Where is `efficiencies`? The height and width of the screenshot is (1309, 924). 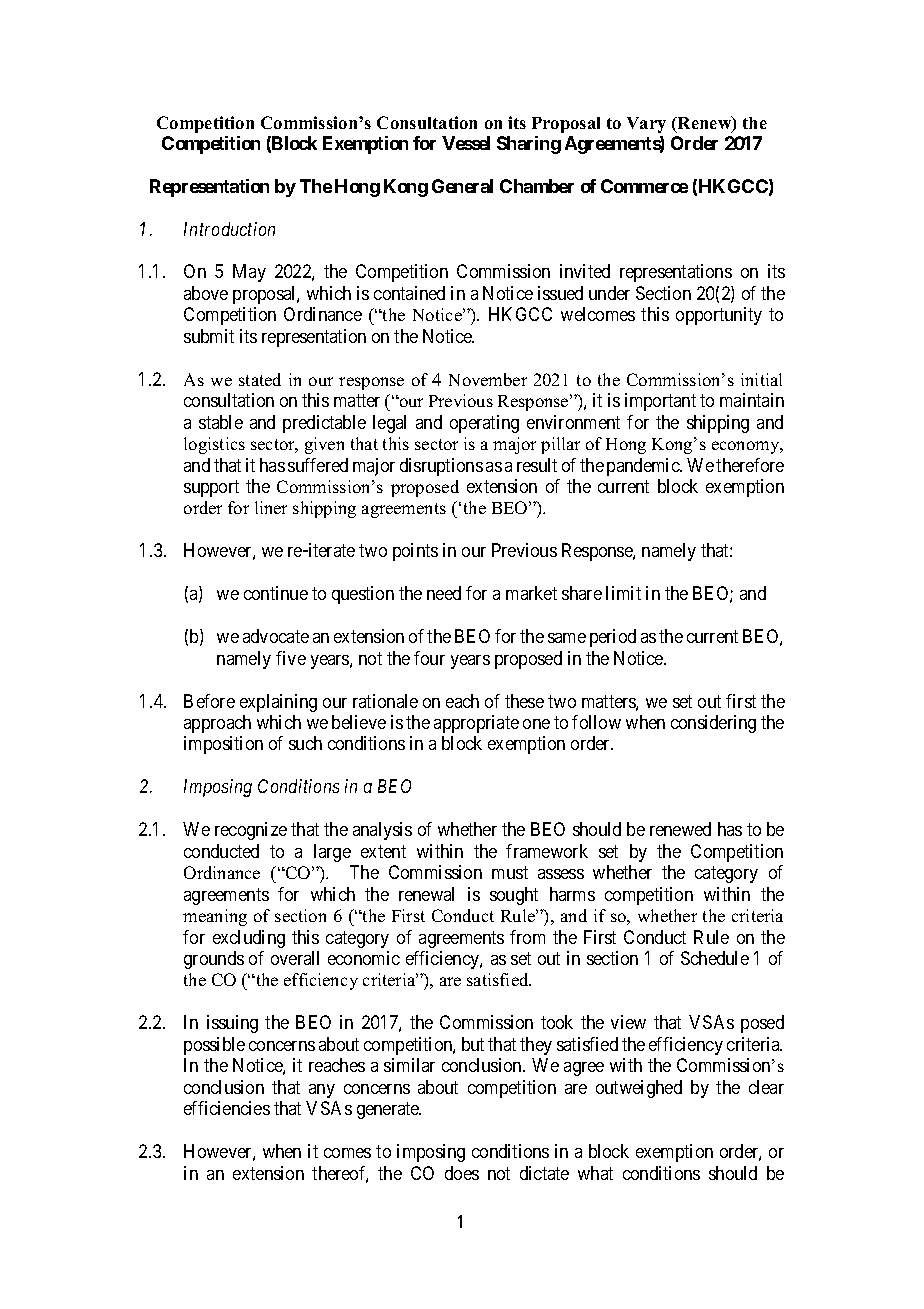 efficiencies is located at coordinates (227, 1108).
